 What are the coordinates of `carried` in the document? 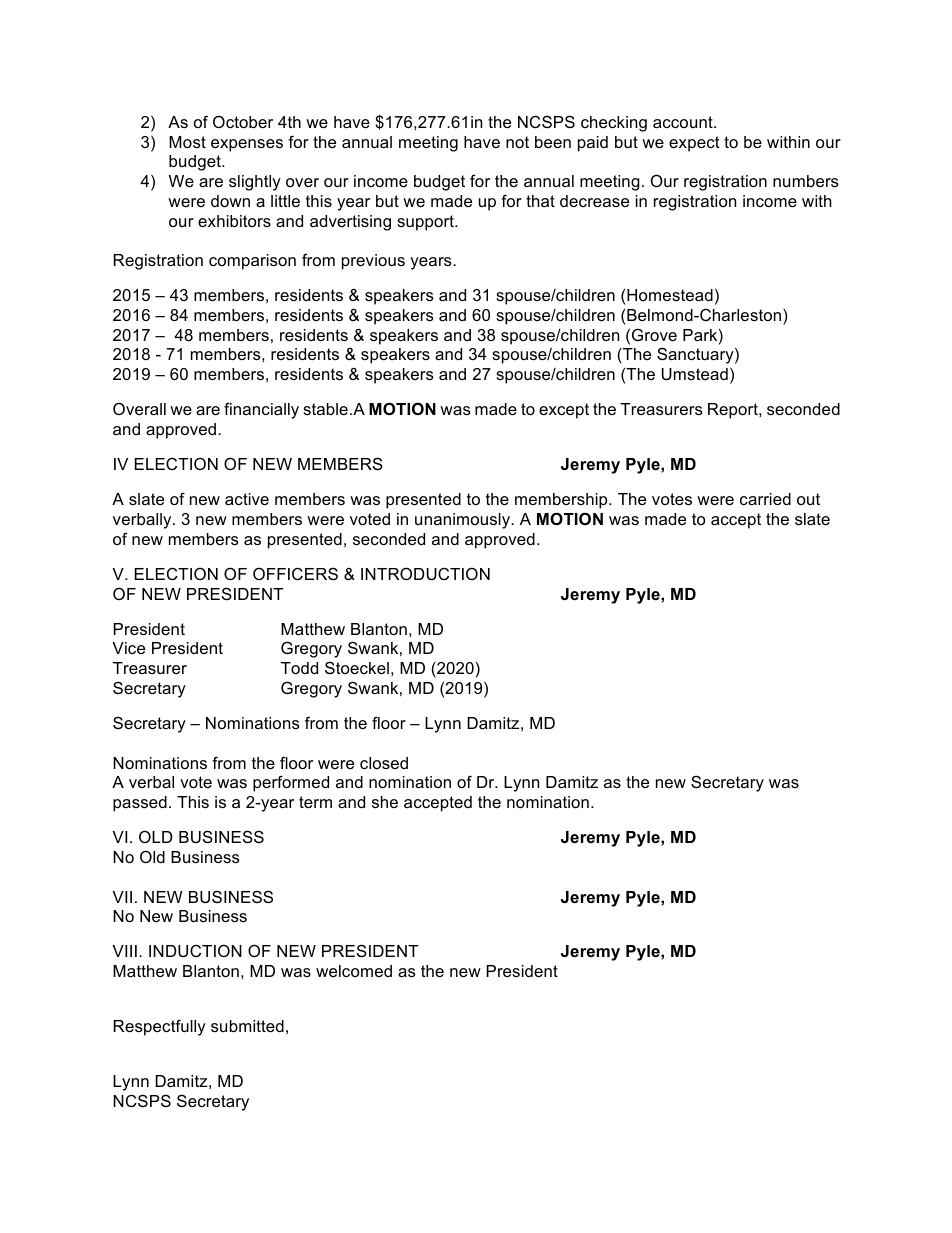 It's located at (765, 499).
